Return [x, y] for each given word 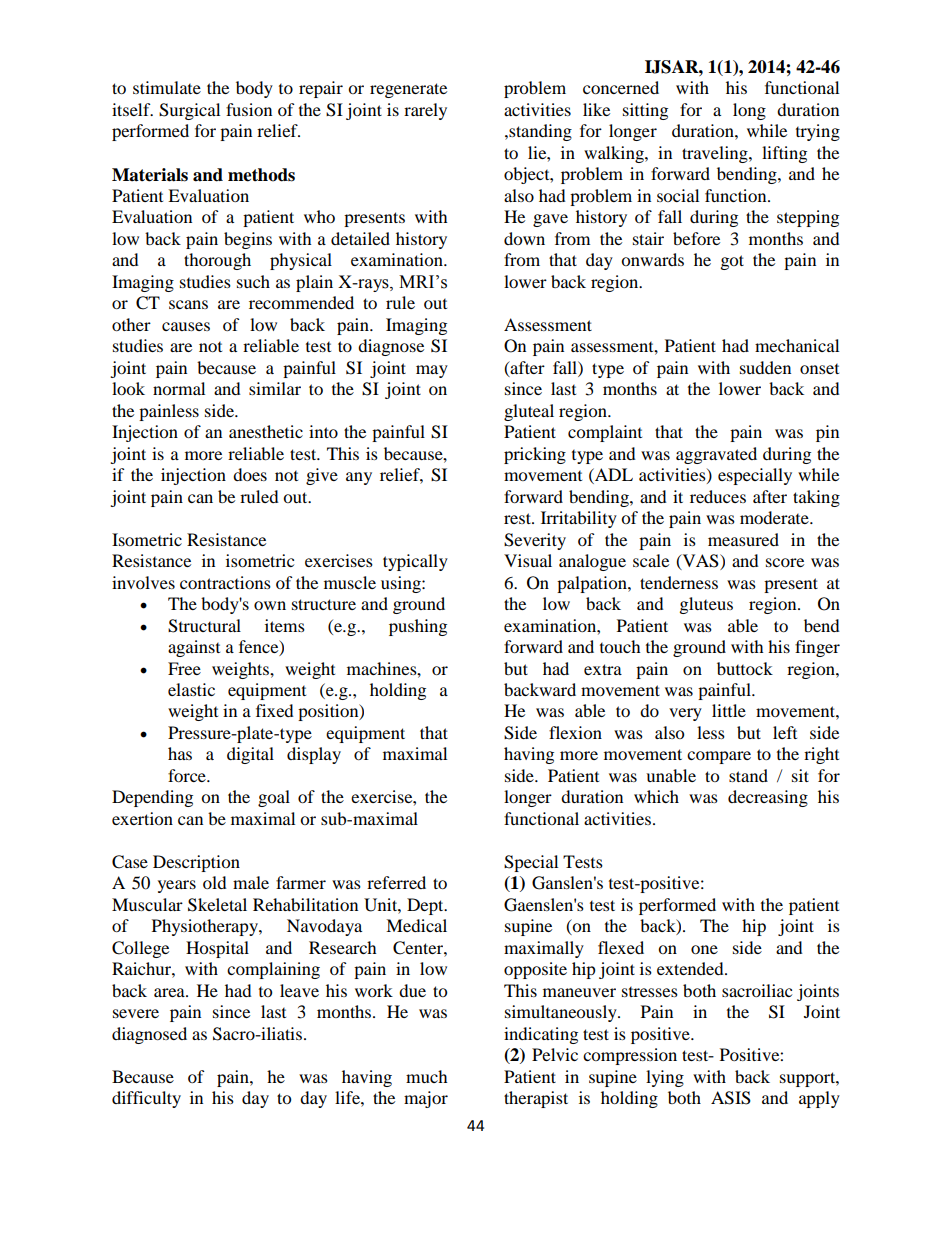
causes [186, 326]
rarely [425, 111]
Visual [528, 560]
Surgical [189, 111]
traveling [716, 154]
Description [196, 863]
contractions [225, 582]
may [432, 371]
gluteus [706, 605]
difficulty [146, 1099]
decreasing [768, 798]
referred [396, 882]
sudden [765, 367]
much [427, 1076]
